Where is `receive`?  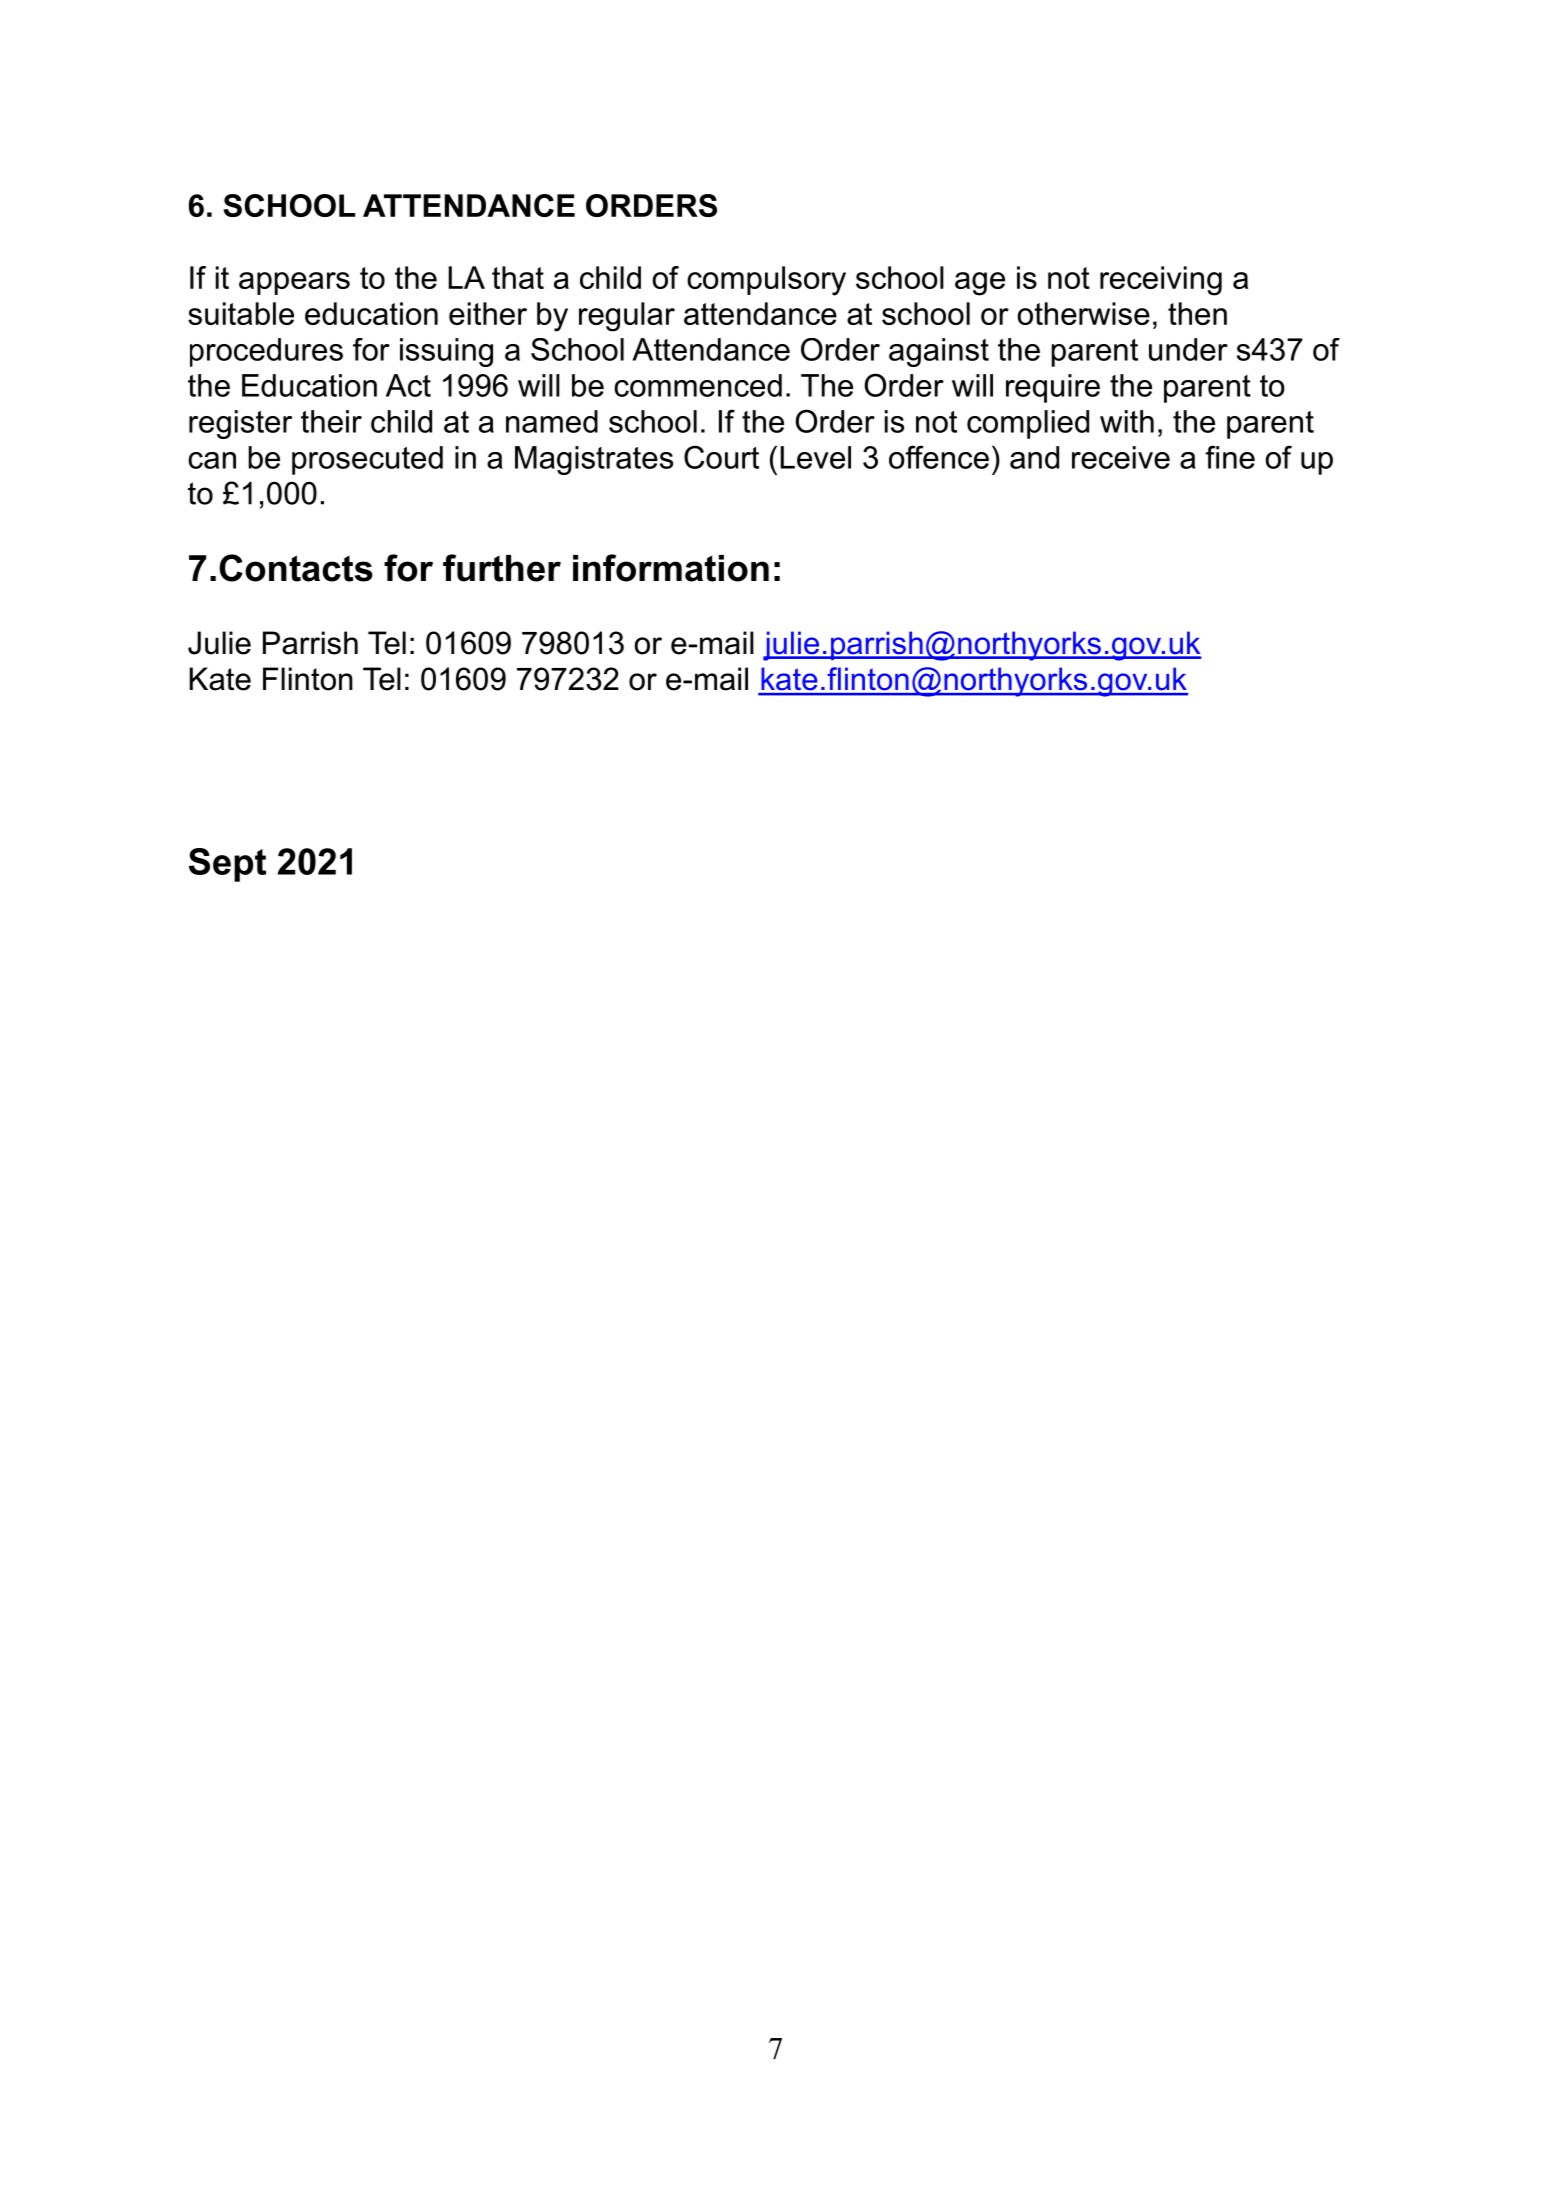
receive is located at coordinates (1121, 457).
